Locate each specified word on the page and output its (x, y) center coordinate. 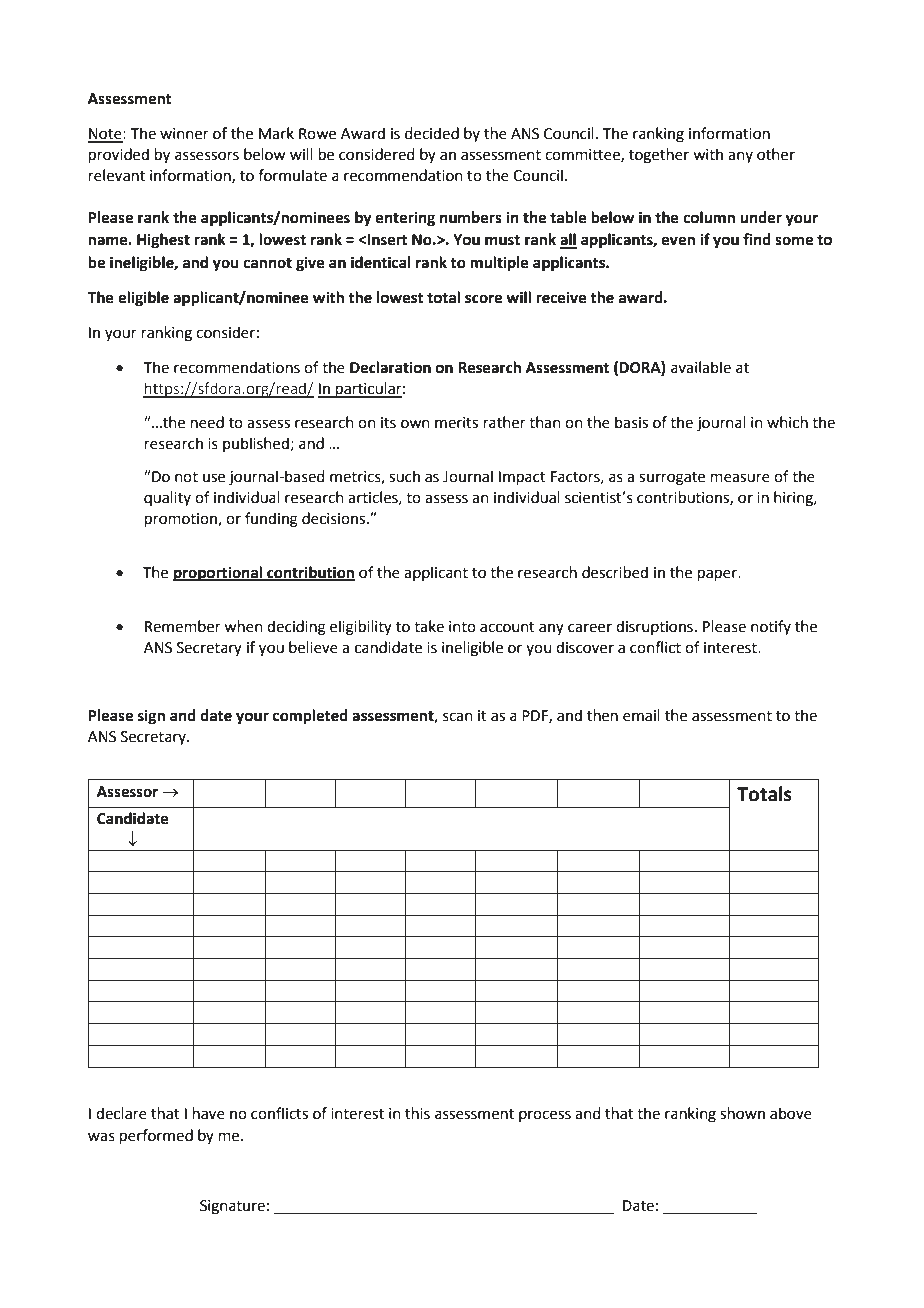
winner (184, 134)
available (701, 367)
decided (432, 133)
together (659, 156)
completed (310, 717)
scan (458, 717)
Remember (183, 626)
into (462, 627)
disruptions (654, 627)
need (207, 422)
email (641, 715)
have (209, 1113)
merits (456, 423)
